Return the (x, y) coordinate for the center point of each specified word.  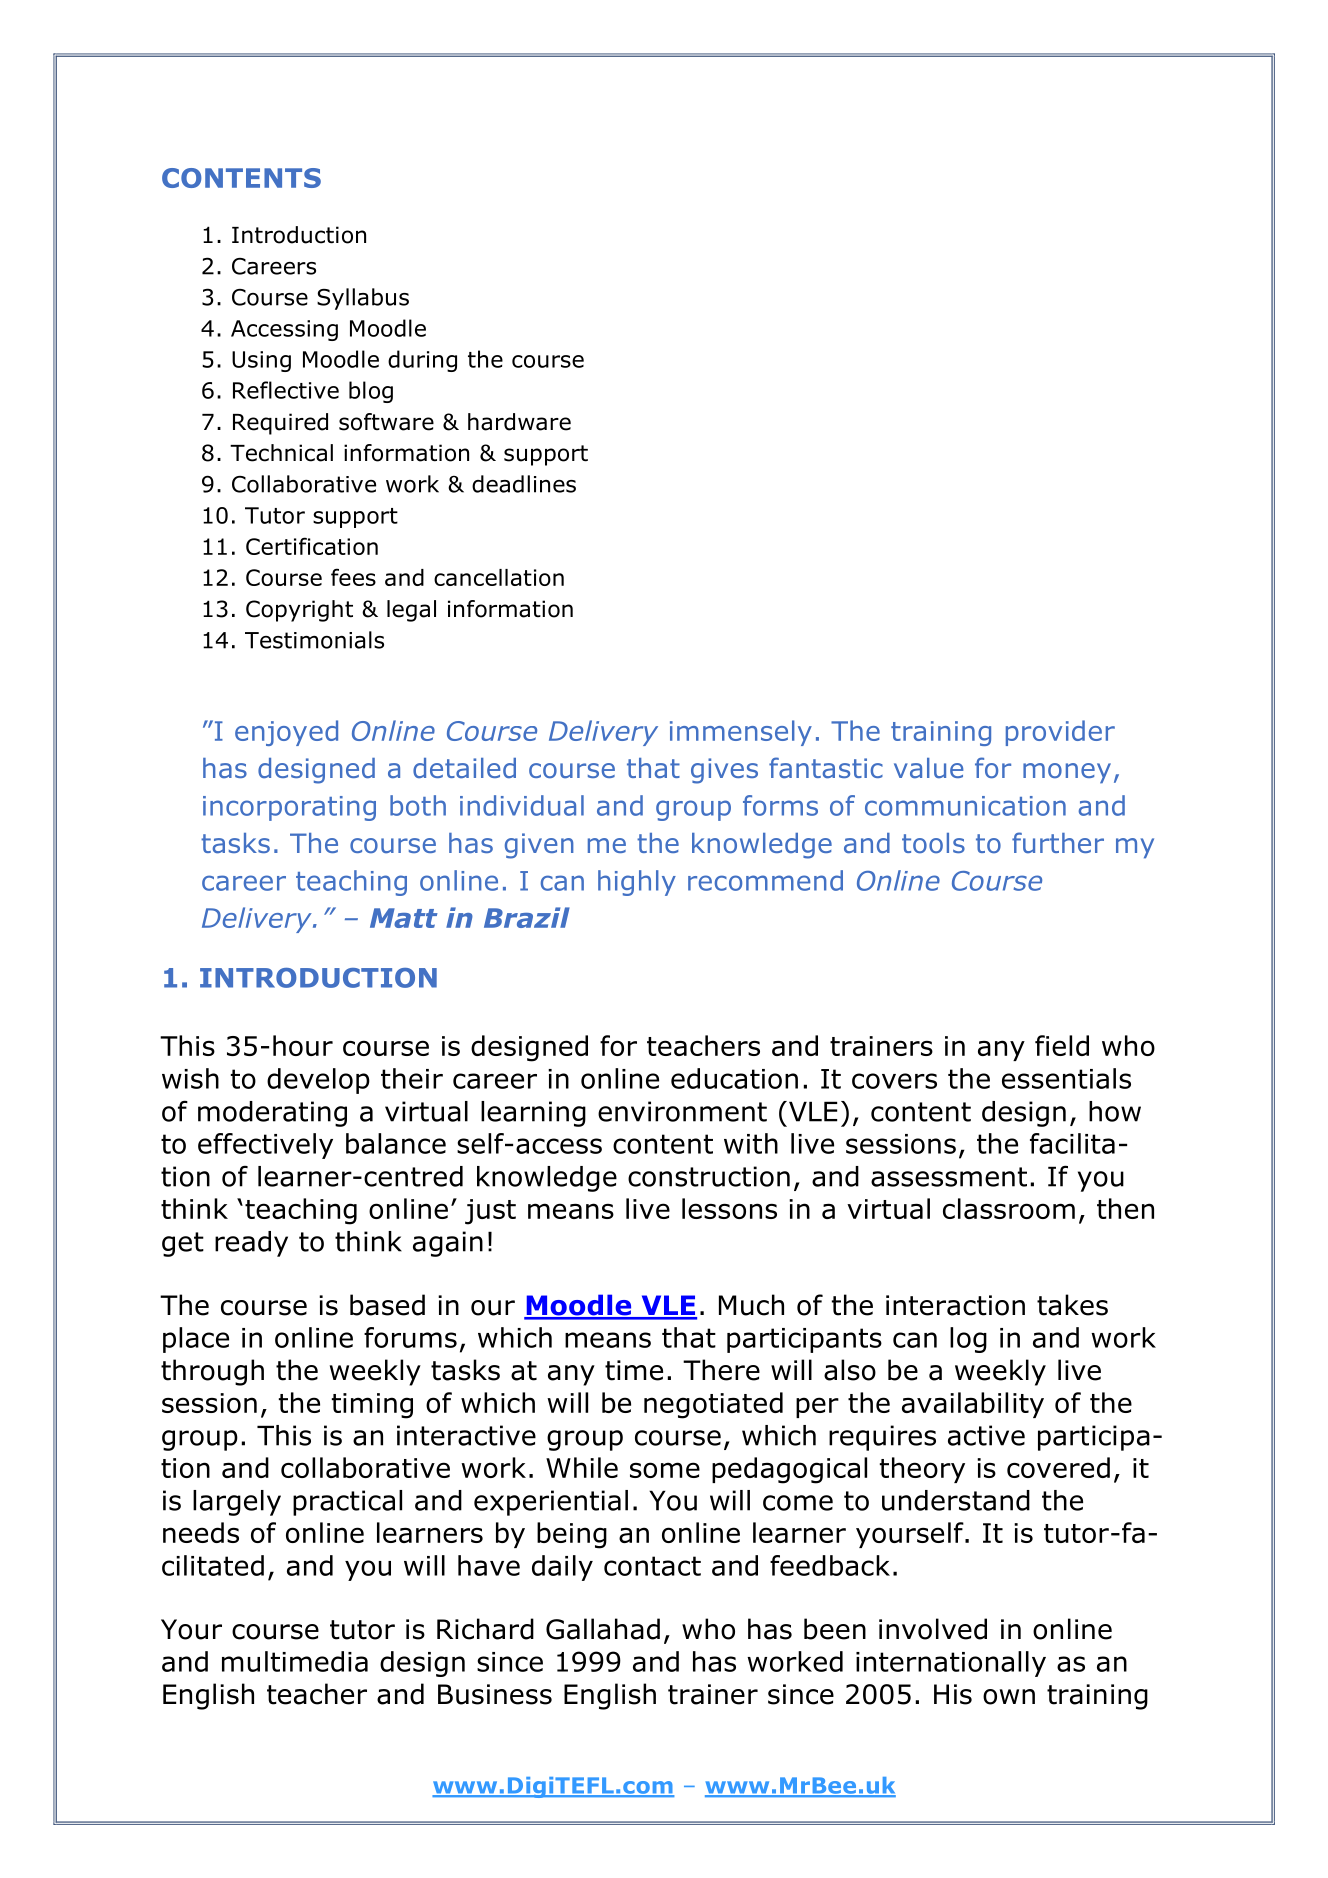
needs (201, 1532)
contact (652, 1566)
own (1009, 1697)
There (721, 1370)
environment (682, 1111)
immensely (741, 733)
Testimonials (314, 640)
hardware (519, 422)
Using (261, 361)
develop (318, 1081)
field (1062, 1045)
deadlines (524, 484)
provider (1060, 733)
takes (1072, 1305)
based (387, 1305)
